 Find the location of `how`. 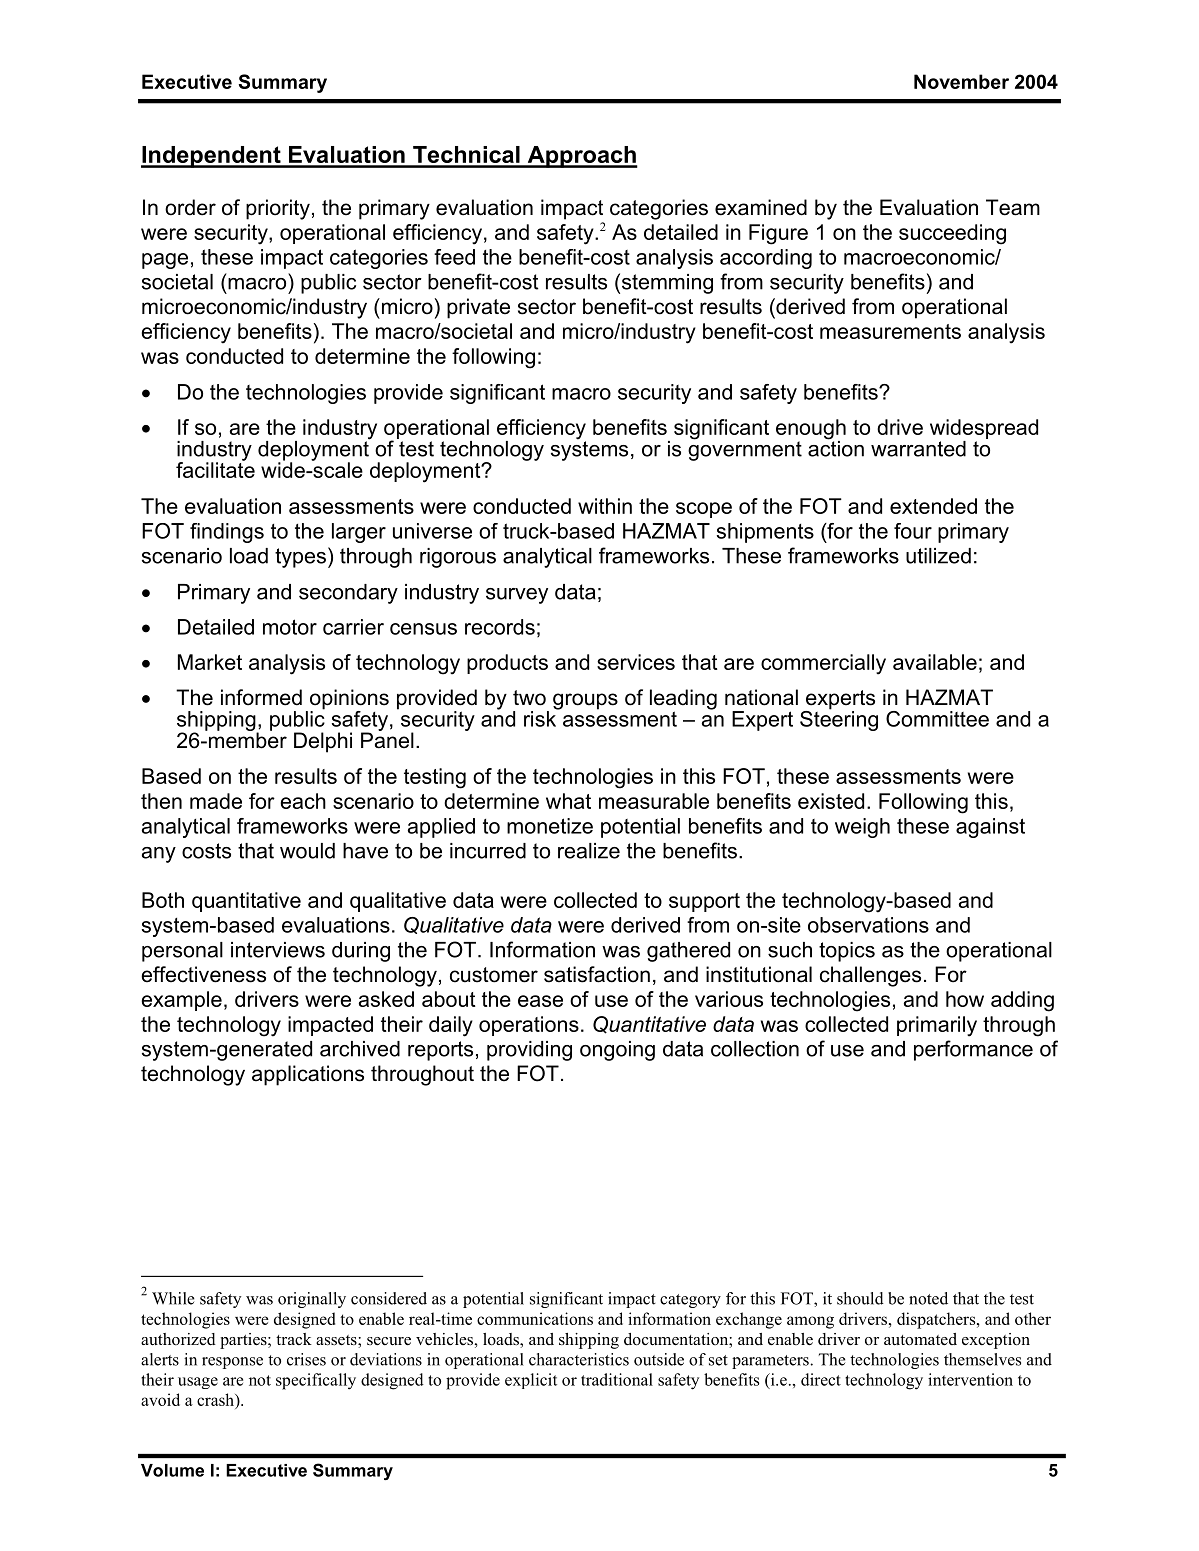

how is located at coordinates (965, 999).
